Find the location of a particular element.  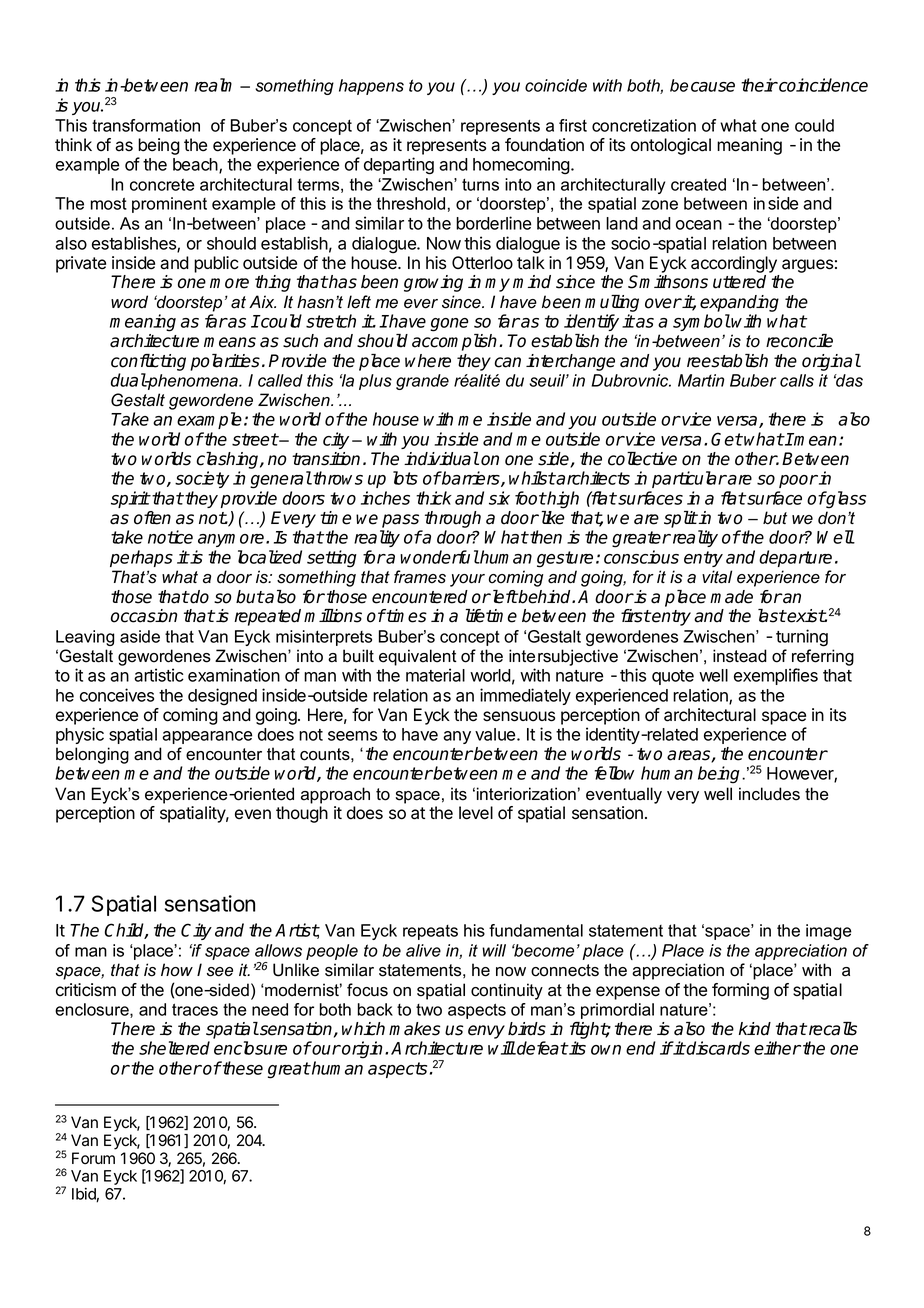

departing is located at coordinates (399, 166).
